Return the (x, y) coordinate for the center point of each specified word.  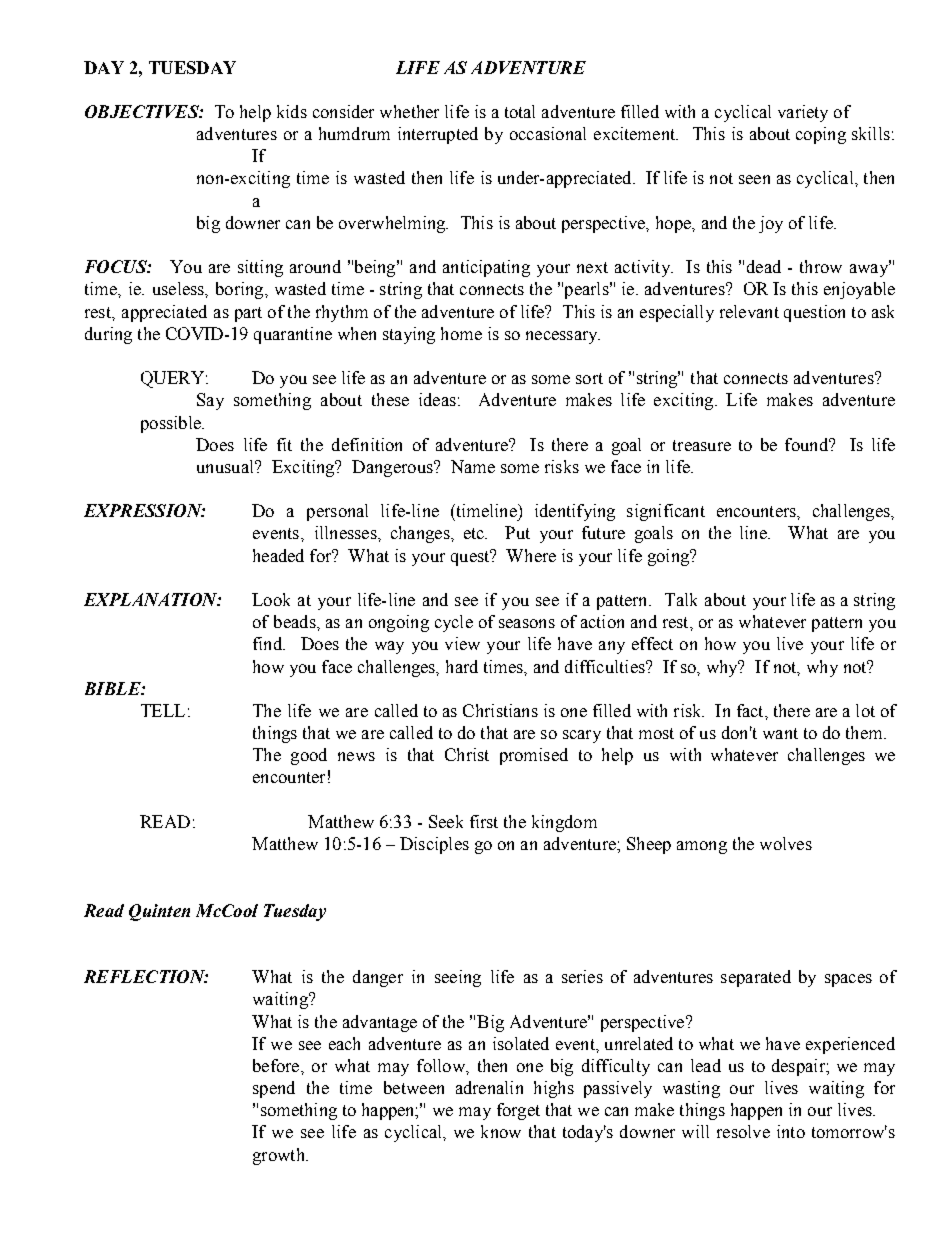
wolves (786, 843)
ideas (437, 399)
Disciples (434, 845)
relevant (749, 311)
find (269, 643)
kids (292, 111)
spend (274, 1089)
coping (821, 135)
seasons (527, 623)
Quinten (159, 912)
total (520, 111)
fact (751, 710)
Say (210, 401)
